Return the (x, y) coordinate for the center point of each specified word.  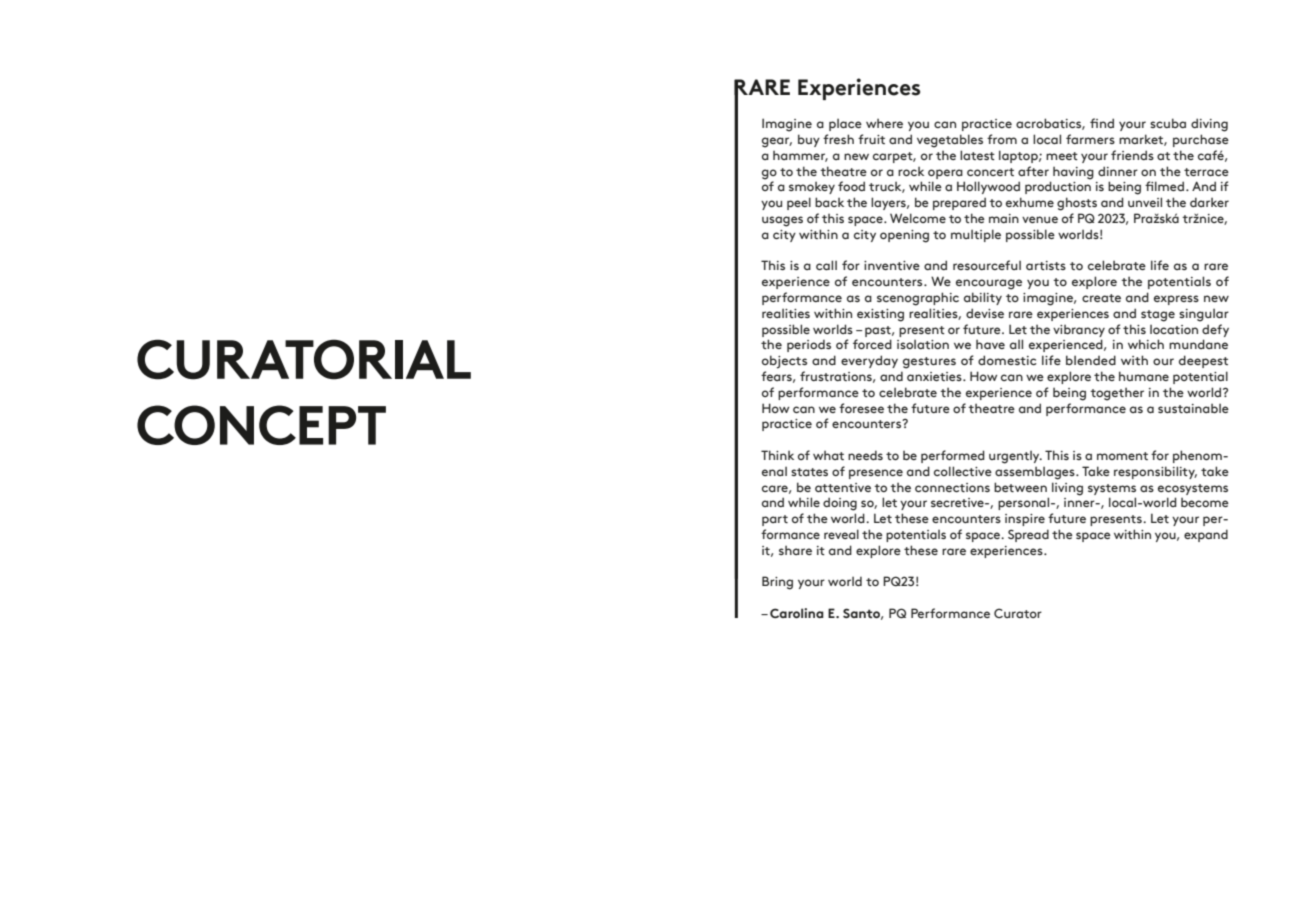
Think (777, 455)
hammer (800, 156)
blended (1091, 360)
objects (784, 362)
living (1067, 489)
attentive (843, 487)
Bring (777, 583)
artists (1046, 265)
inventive (892, 265)
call (826, 265)
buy (809, 140)
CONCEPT (261, 425)
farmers (1090, 139)
